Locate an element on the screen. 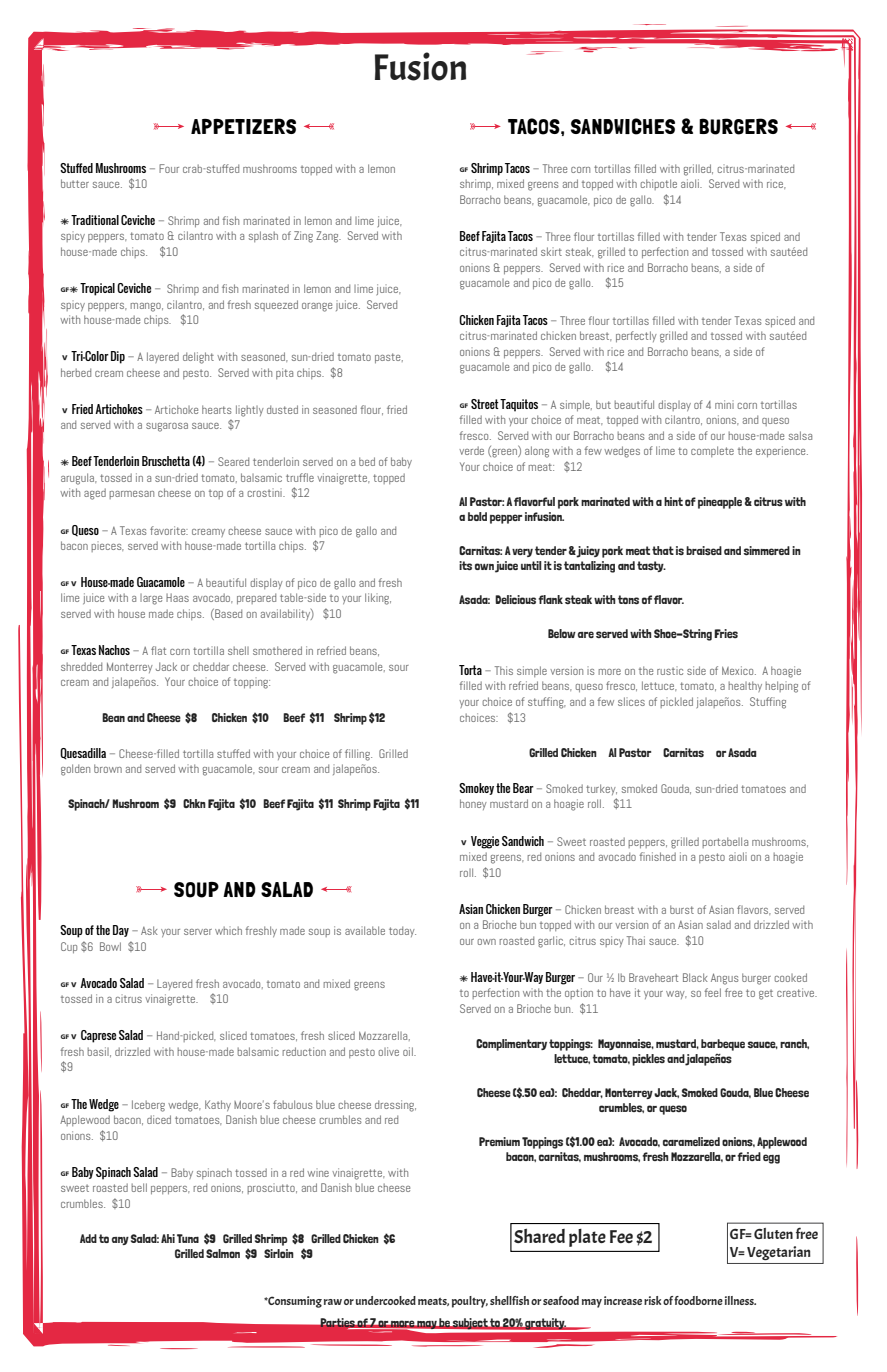  Zang is located at coordinates (328, 237).
